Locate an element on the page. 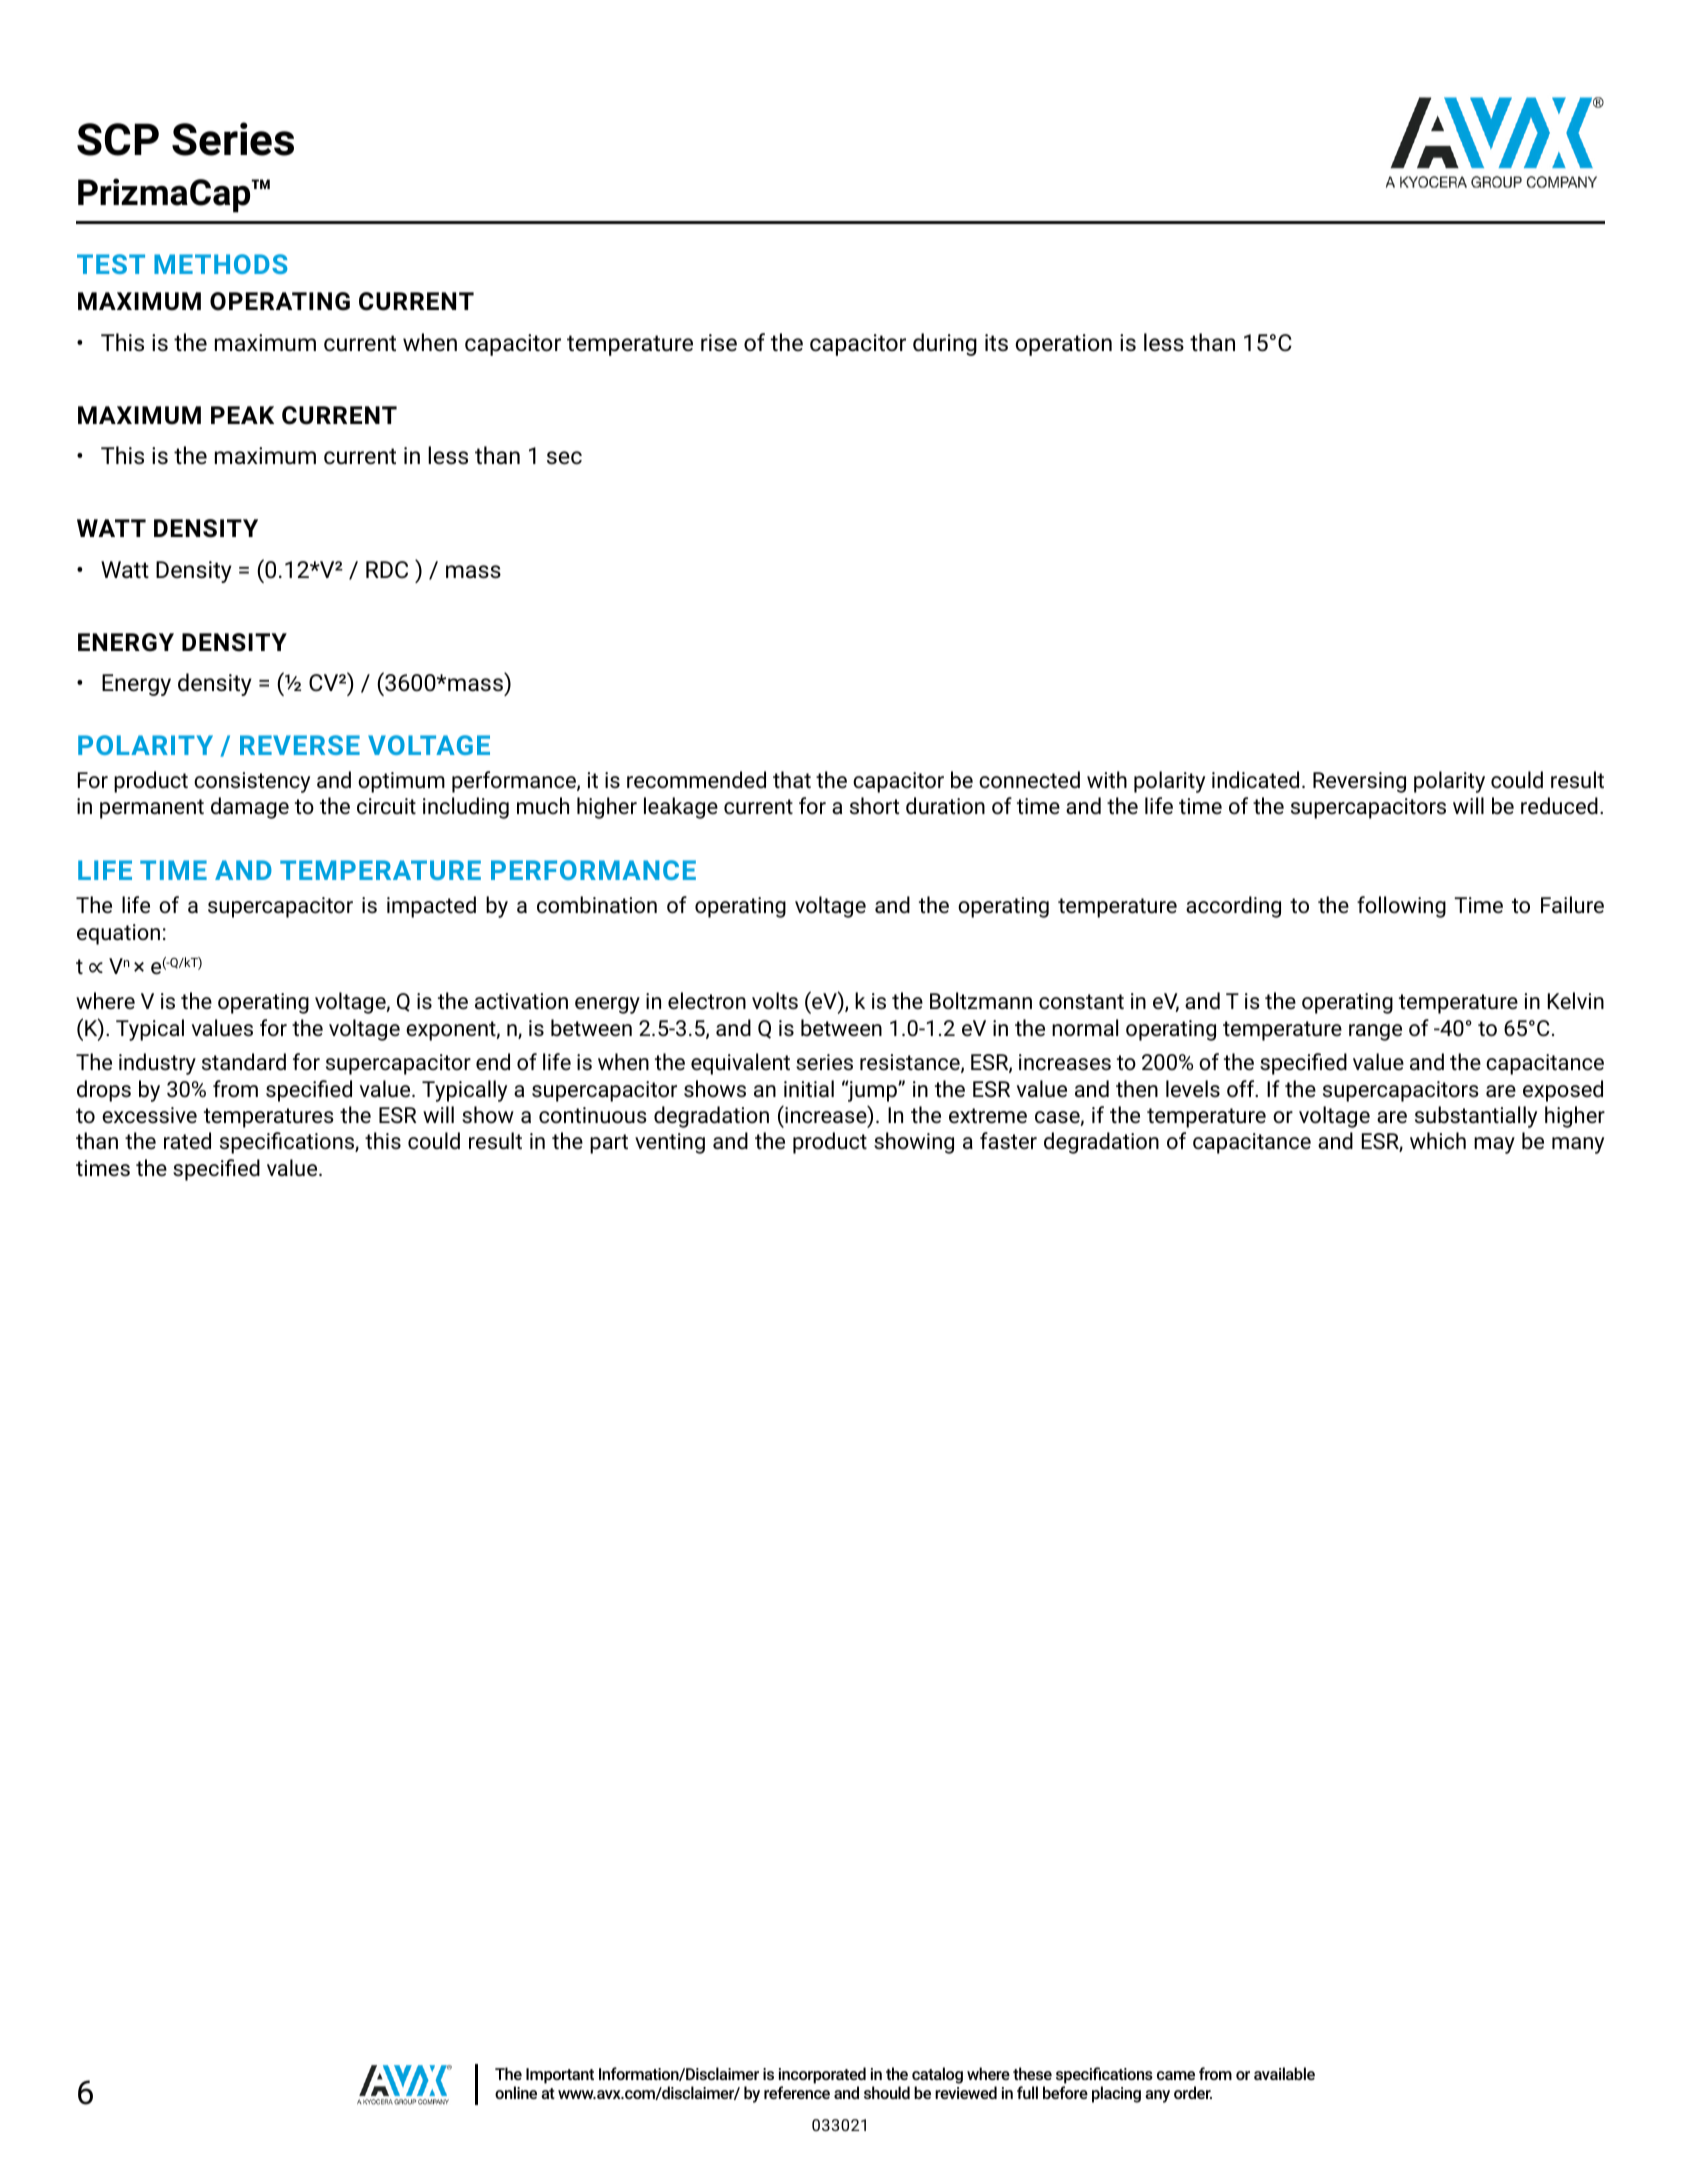 Image resolution: width=1681 pixels, height=2175 pixels. METHODS is located at coordinates (220, 264).
